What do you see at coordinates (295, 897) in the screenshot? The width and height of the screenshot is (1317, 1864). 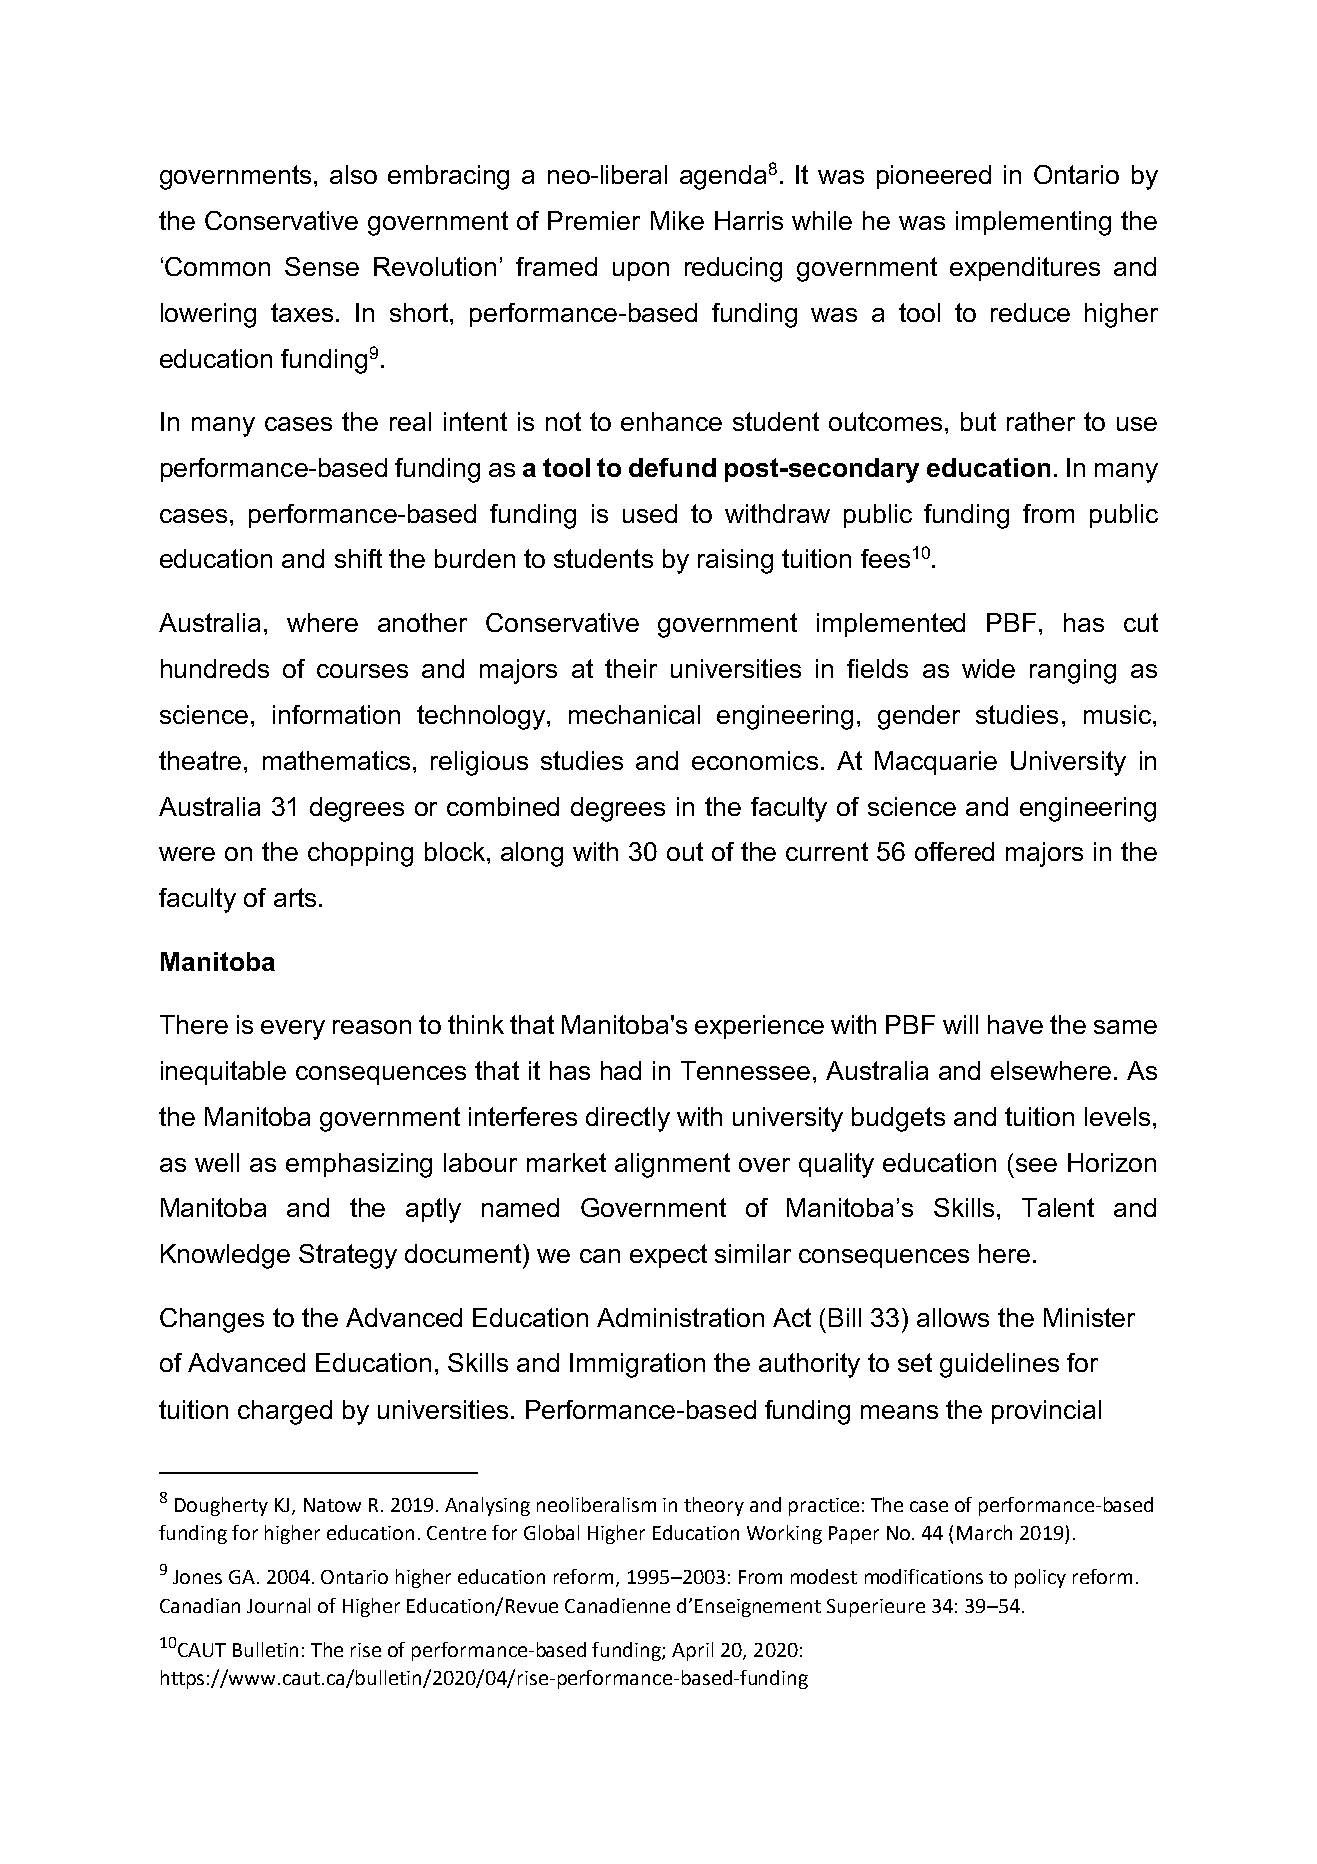 I see `arts` at bounding box center [295, 897].
